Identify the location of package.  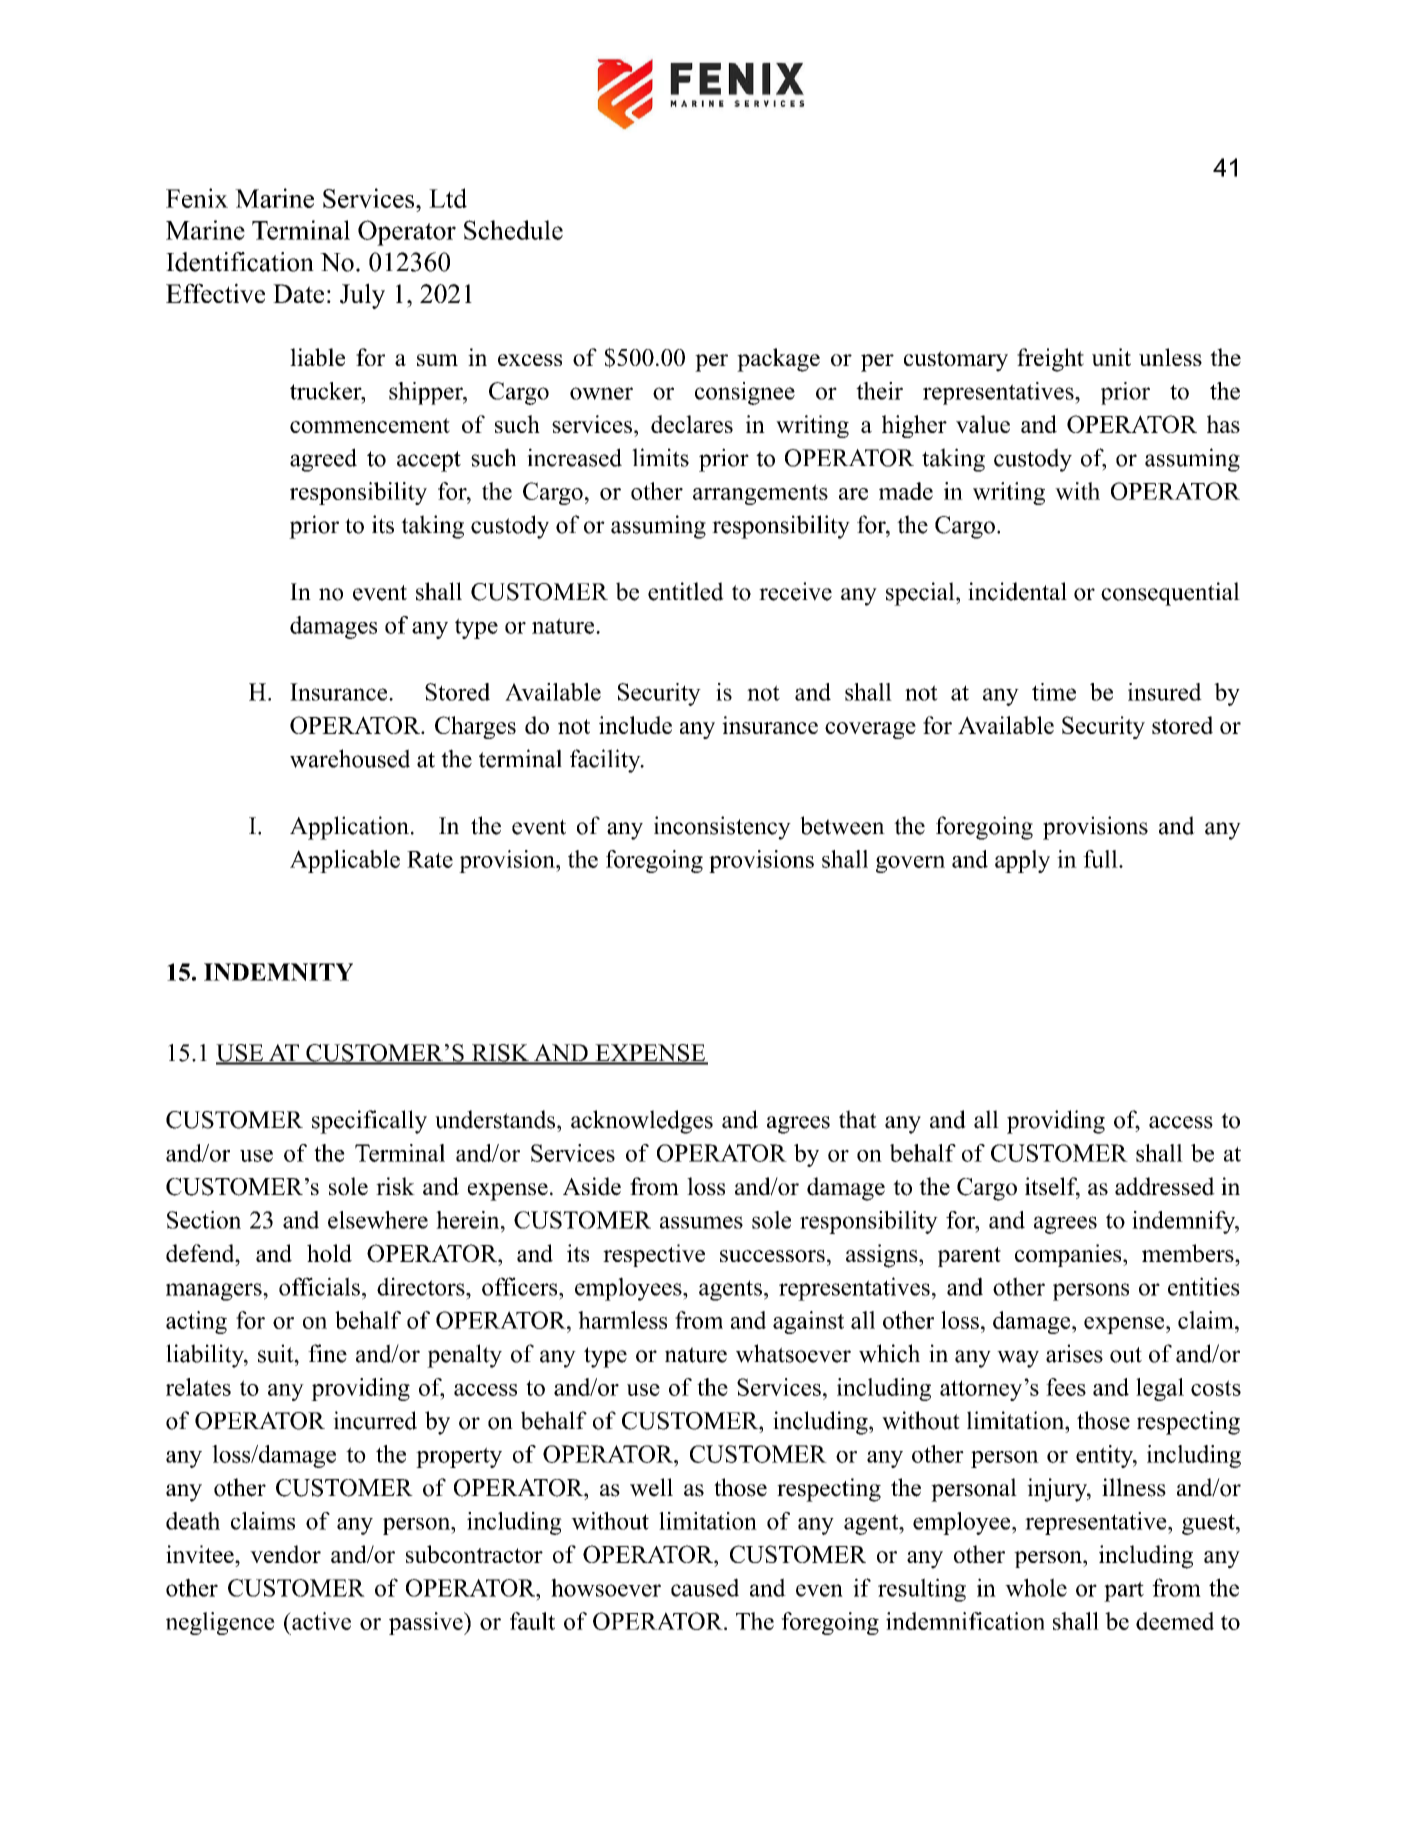
(778, 360).
